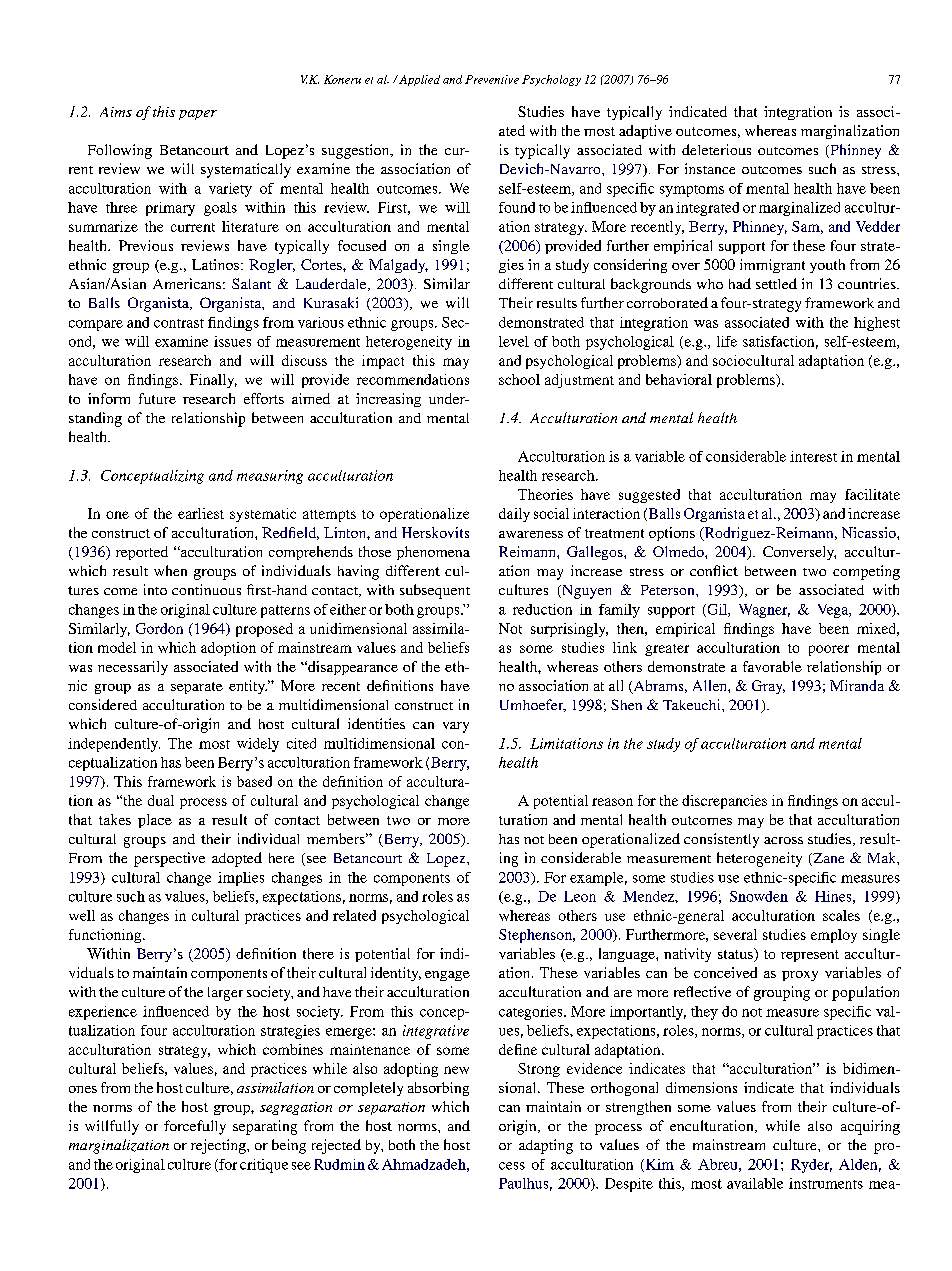 This screenshot has width=952, height=1271. Describe the element at coordinates (519, 379) in the screenshot. I see `school` at that location.
